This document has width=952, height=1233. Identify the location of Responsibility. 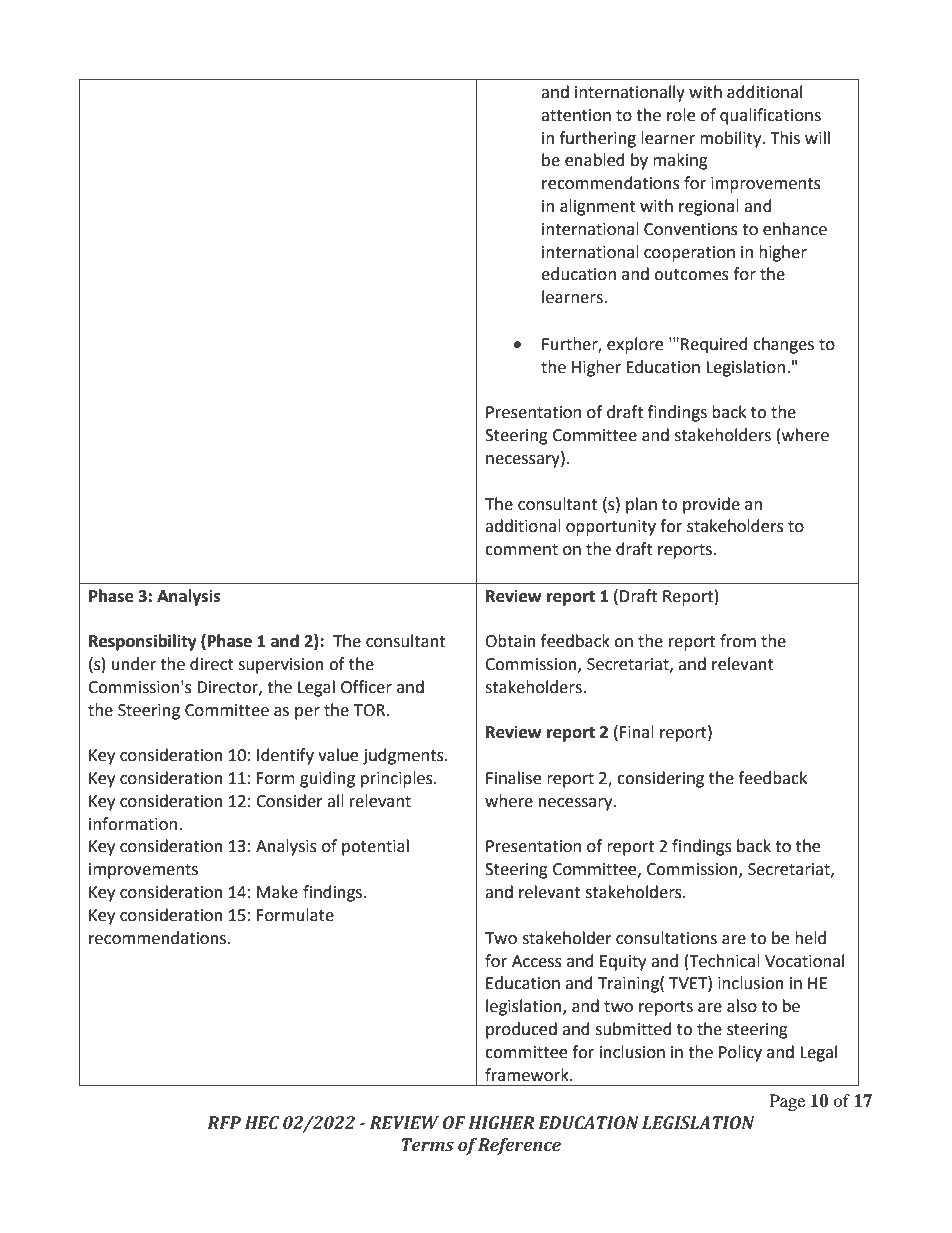
(143, 642).
